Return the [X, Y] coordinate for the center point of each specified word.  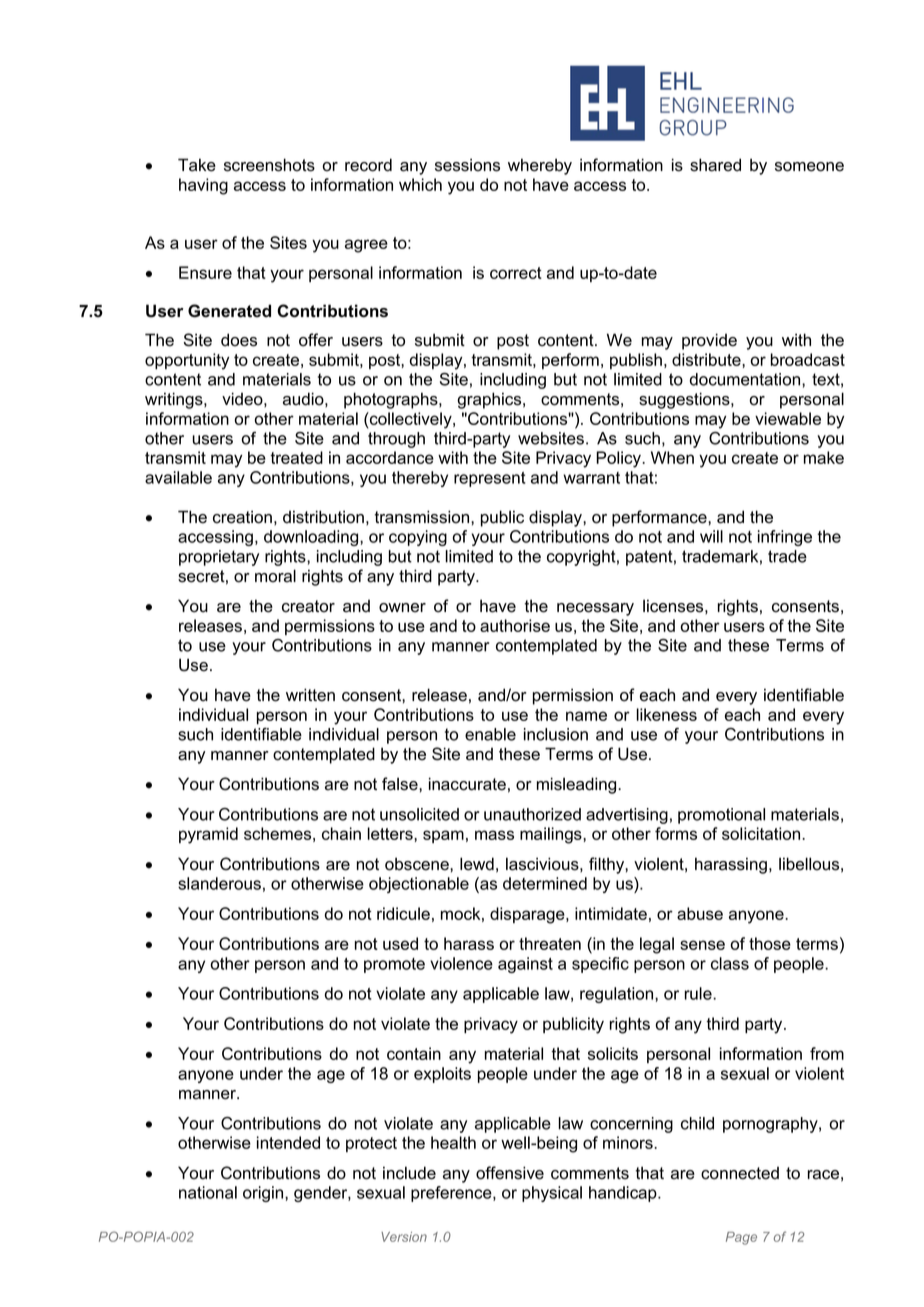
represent [490, 479]
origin [264, 1194]
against [525, 965]
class [730, 963]
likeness [667, 714]
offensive [510, 1173]
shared [715, 165]
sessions [467, 165]
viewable [788, 418]
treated [296, 457]
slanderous [219, 883]
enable [490, 734]
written [310, 695]
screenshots [269, 165]
